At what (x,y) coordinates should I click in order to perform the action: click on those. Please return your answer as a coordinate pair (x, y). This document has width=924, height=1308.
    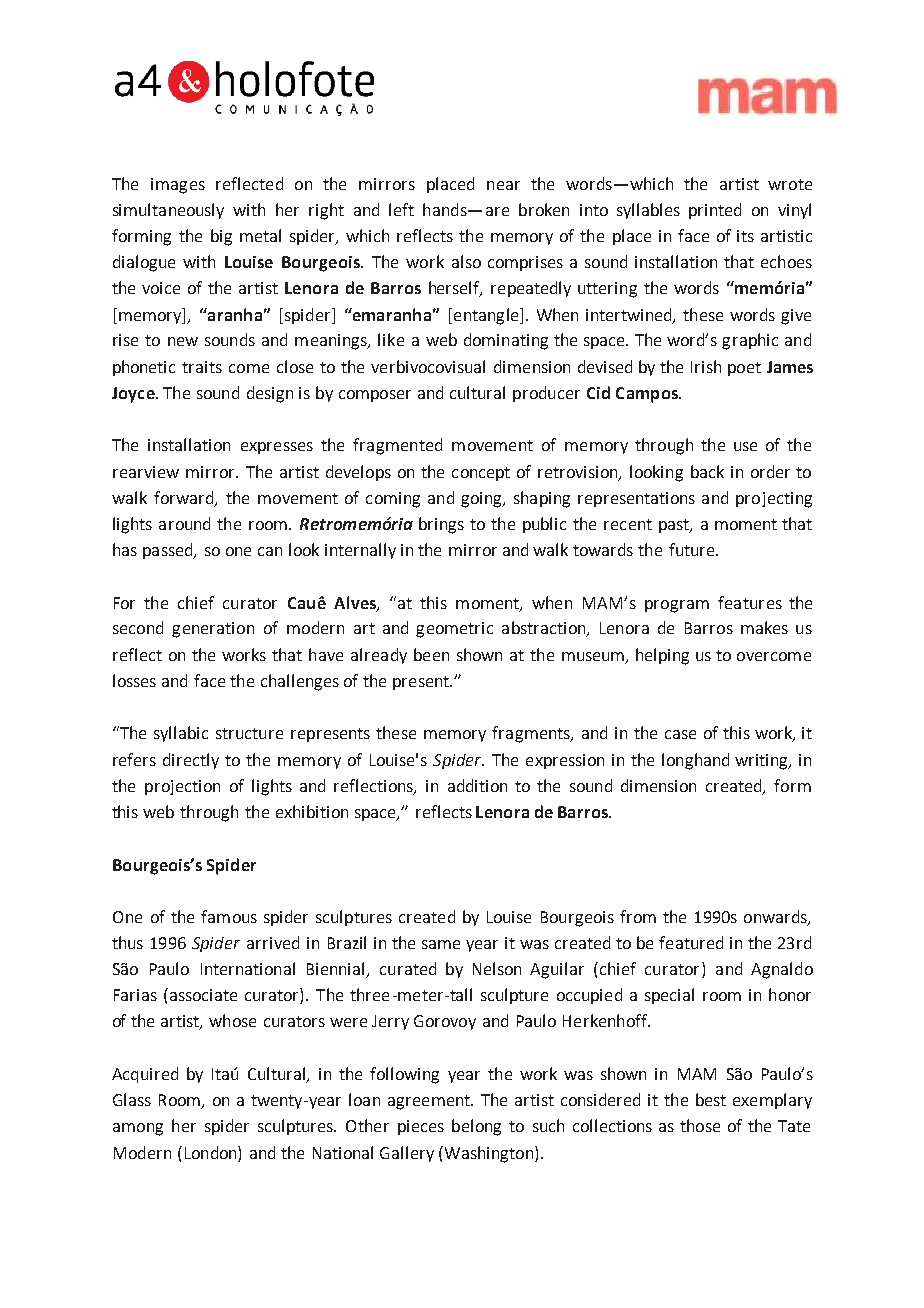
    Looking at the image, I should click on (700, 1125).
